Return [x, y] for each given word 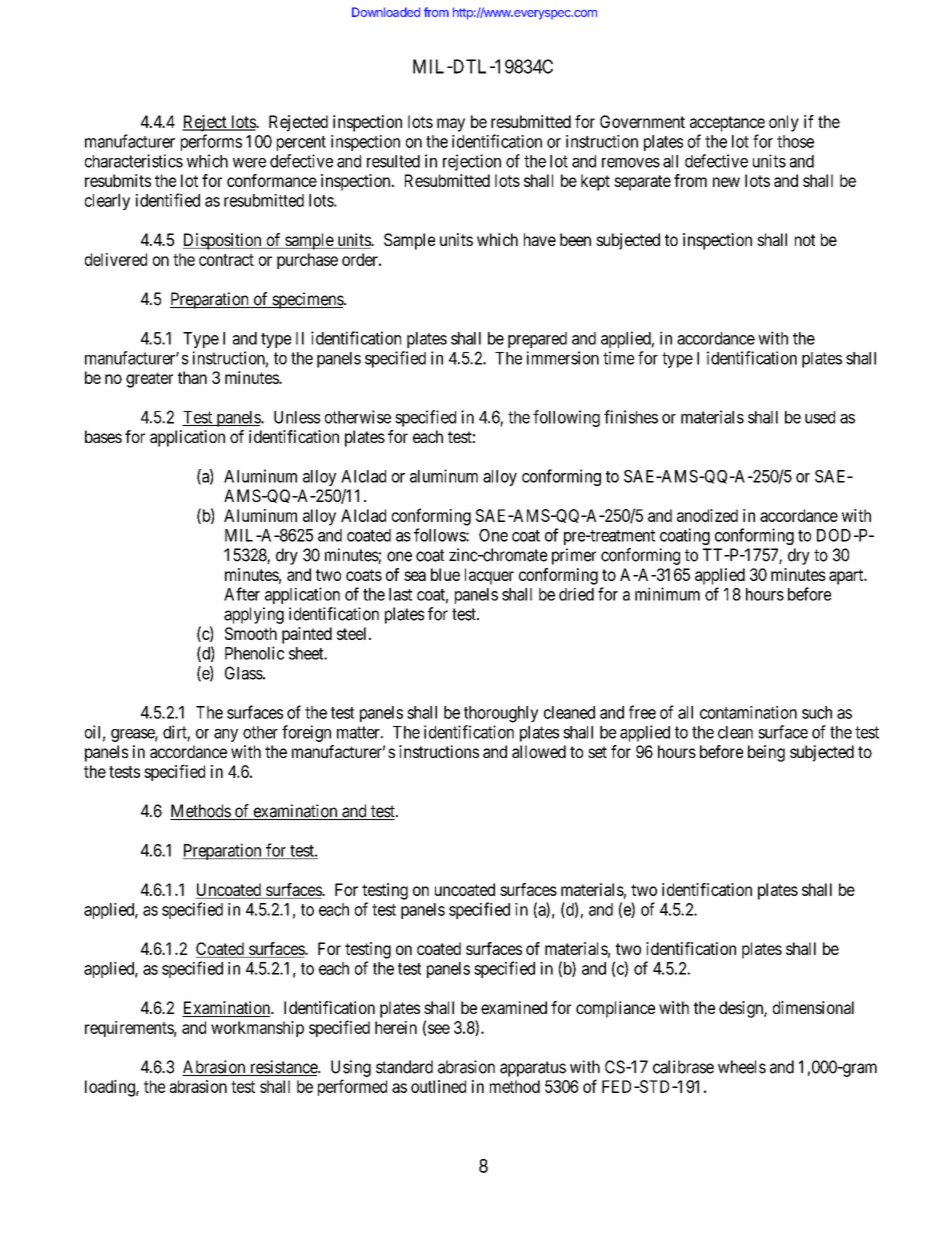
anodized [707, 515]
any [226, 735]
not [805, 240]
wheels [742, 1067]
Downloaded [386, 12]
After [242, 594]
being [766, 753]
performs [211, 142]
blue [445, 574]
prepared [537, 340]
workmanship [257, 1029]
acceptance [727, 124]
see [439, 1029]
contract [226, 260]
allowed [539, 751]
